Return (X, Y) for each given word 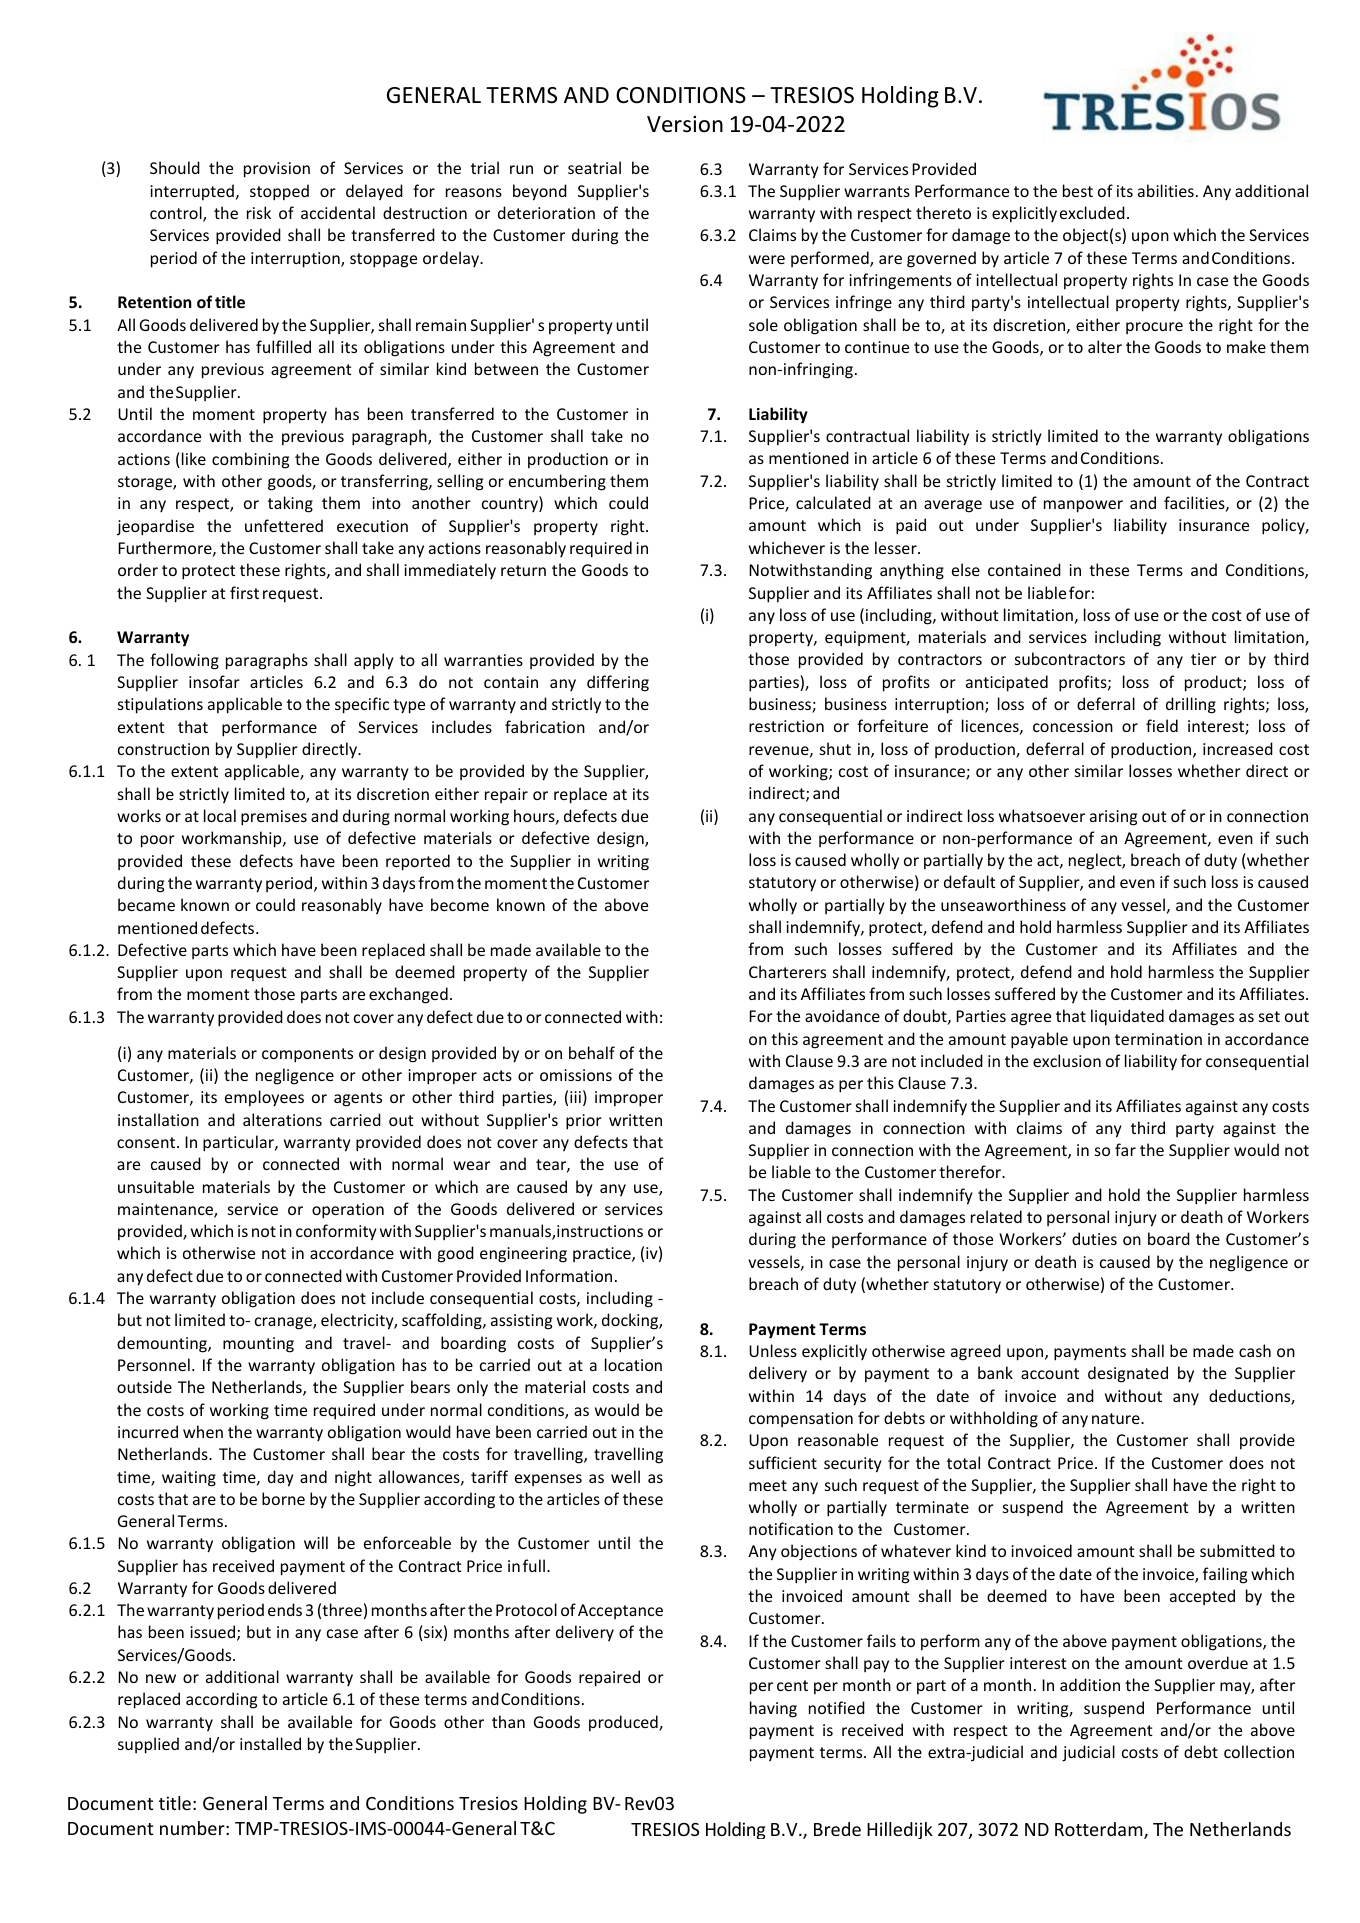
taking (290, 504)
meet (768, 1485)
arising (1113, 818)
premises (274, 818)
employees (264, 1098)
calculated (833, 502)
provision (277, 170)
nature (1117, 1418)
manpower (1083, 506)
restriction (786, 726)
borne (283, 1498)
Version (685, 124)
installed (270, 1743)
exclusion (1067, 1060)
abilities (1166, 190)
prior (584, 1122)
